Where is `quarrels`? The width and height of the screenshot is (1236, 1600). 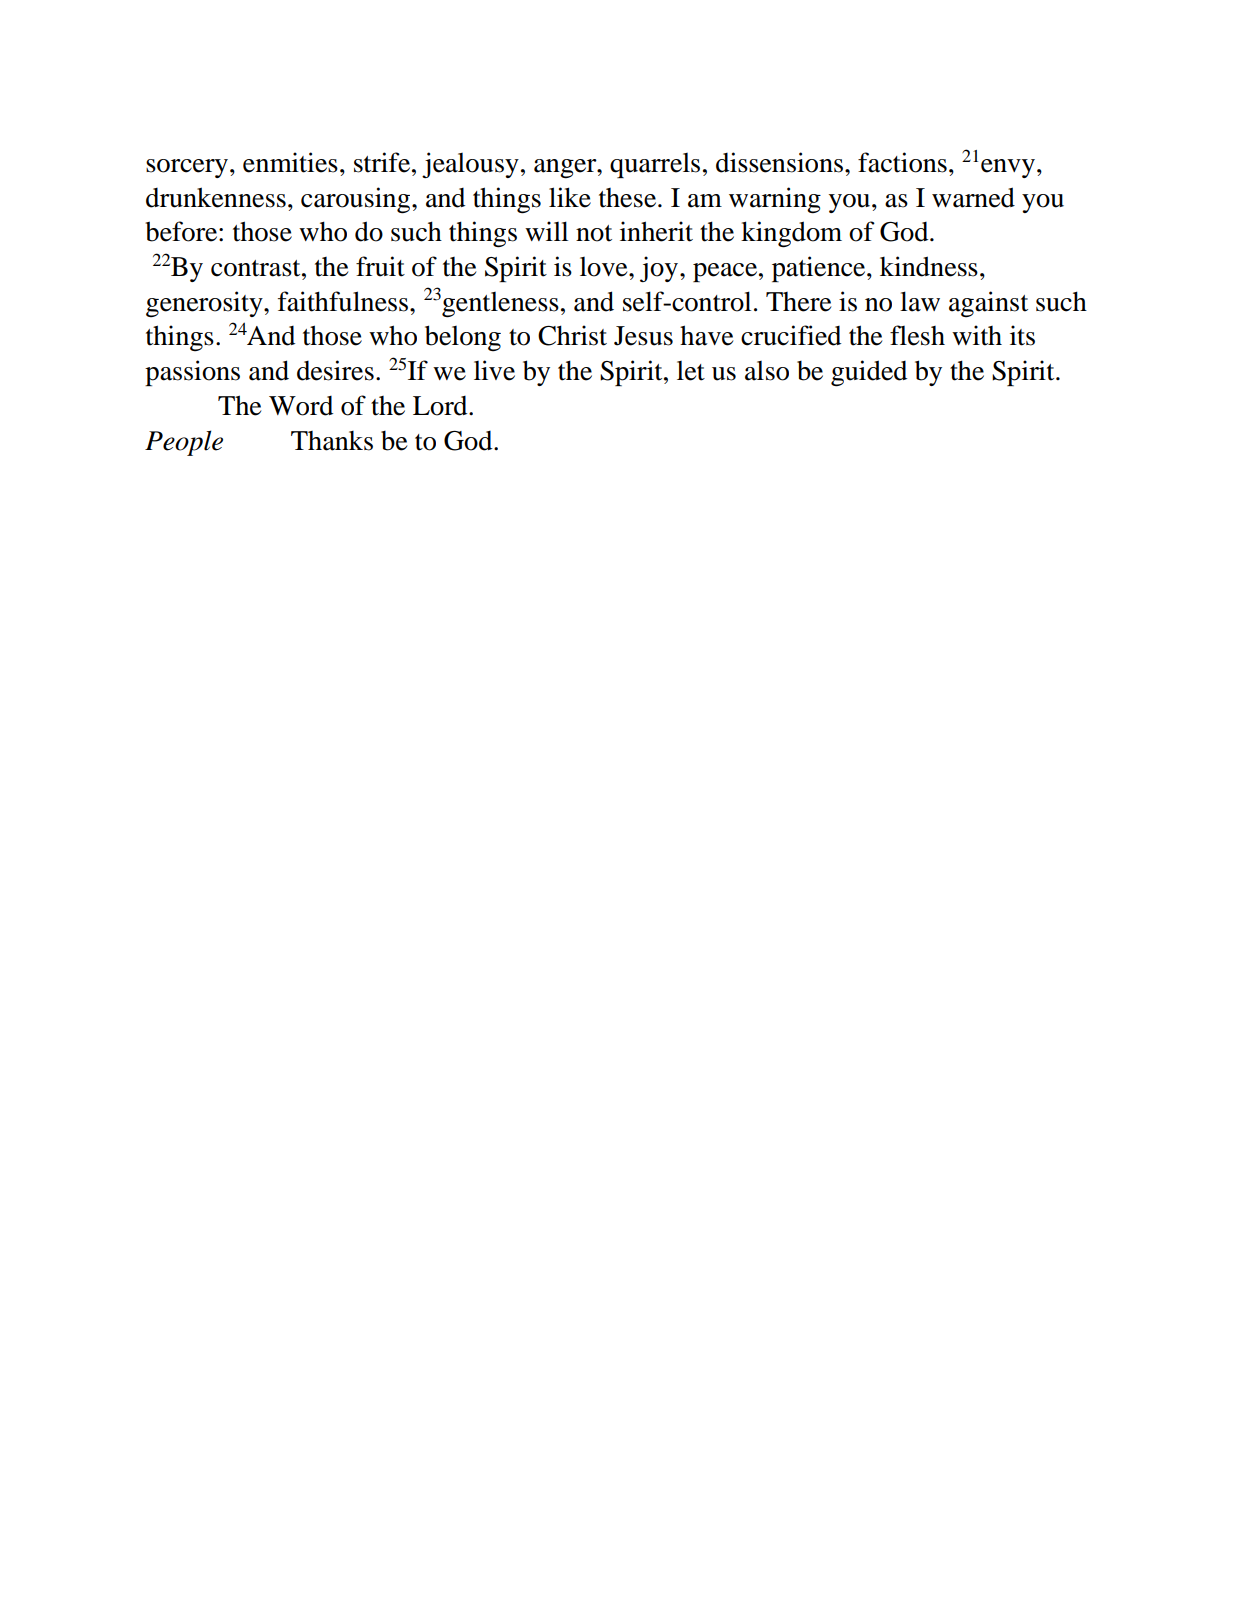
quarrels is located at coordinates (655, 165).
